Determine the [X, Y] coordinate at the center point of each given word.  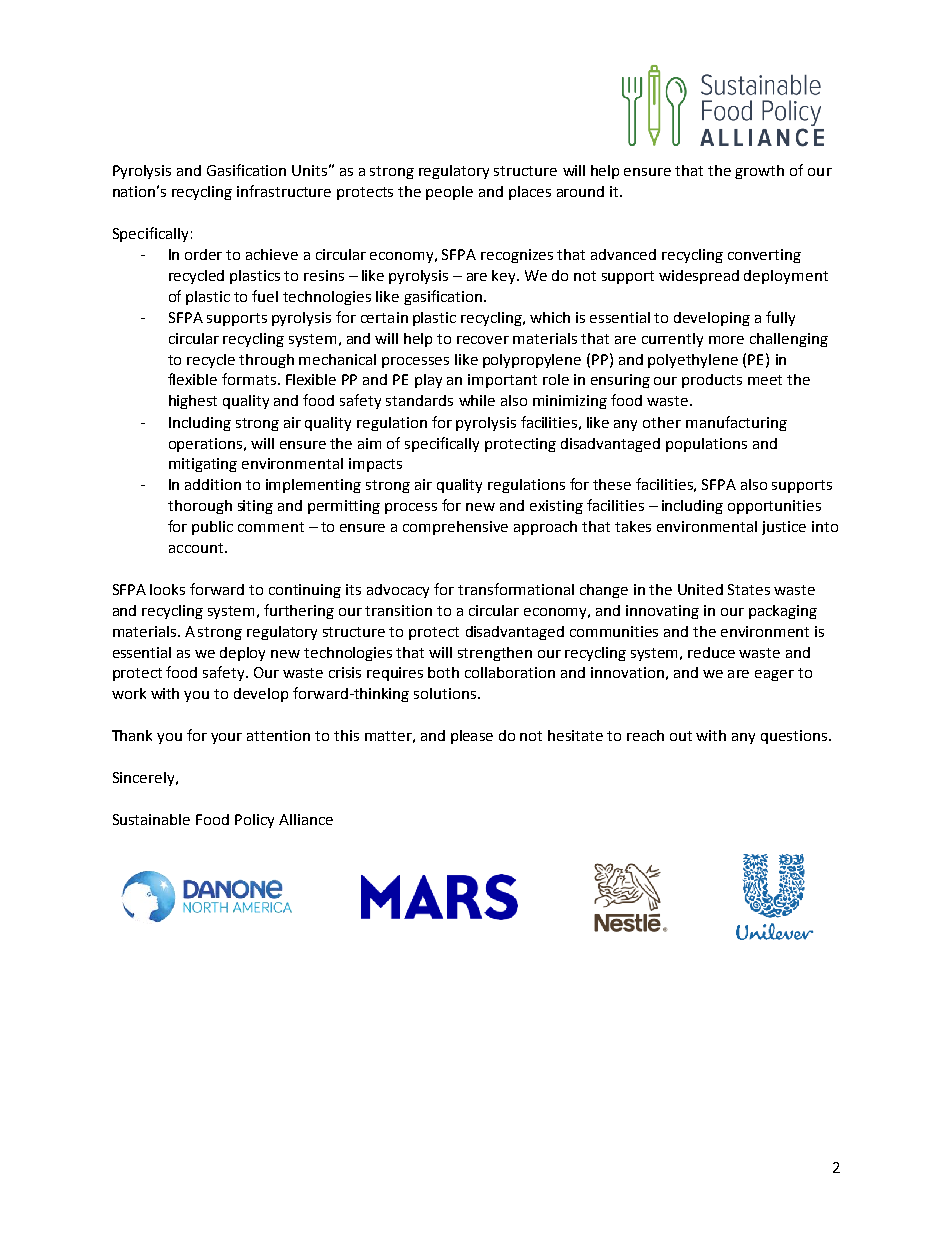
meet [765, 380]
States [749, 589]
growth [759, 172]
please [472, 737]
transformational [516, 589]
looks [167, 589]
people [449, 193]
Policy [254, 821]
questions [795, 737]
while [477, 400]
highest [193, 402]
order [203, 254]
